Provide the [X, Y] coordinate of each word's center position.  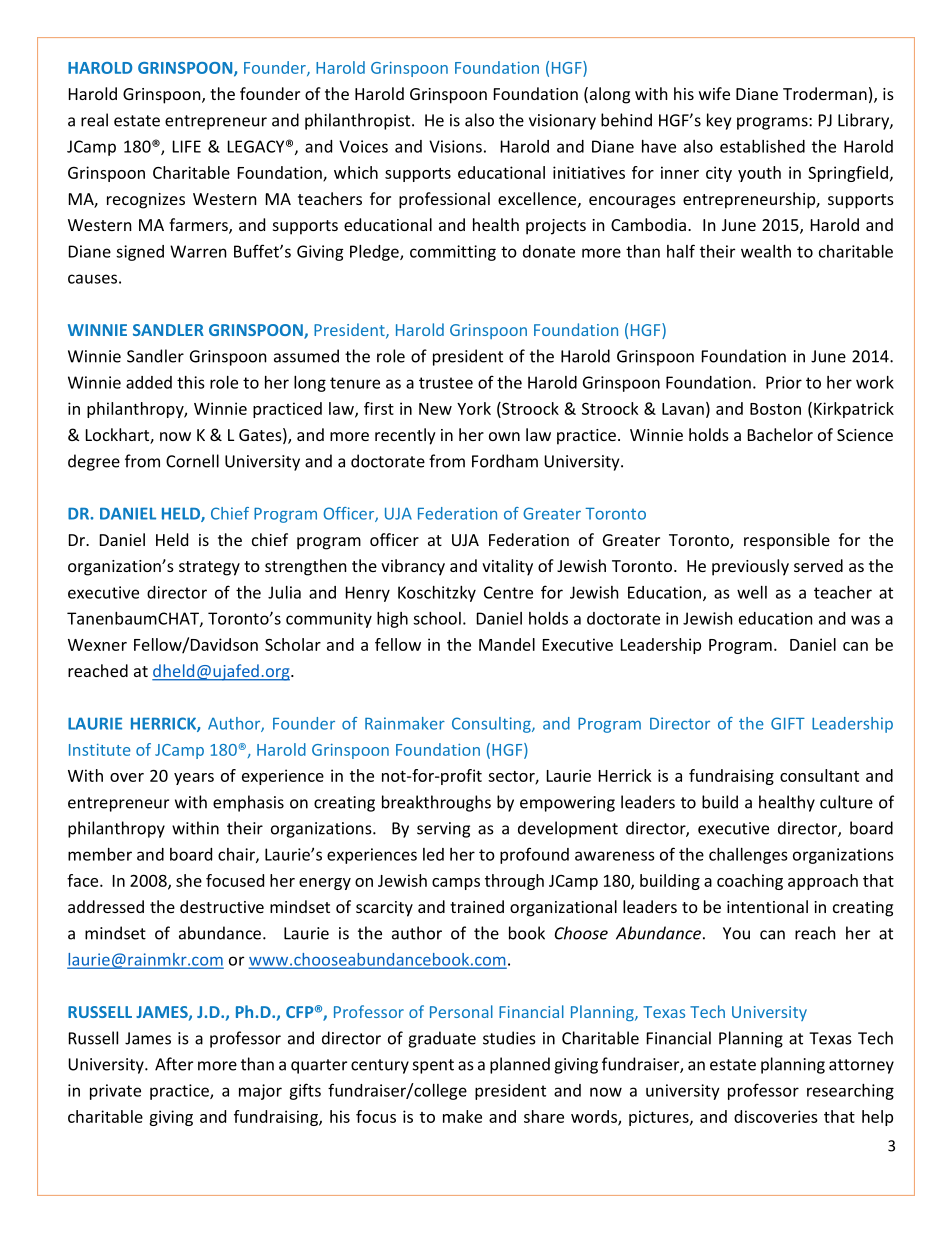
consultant [819, 775]
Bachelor [780, 434]
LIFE [187, 146]
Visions [455, 146]
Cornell [192, 461]
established [762, 146]
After [174, 1064]
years [194, 779]
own [504, 436]
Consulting [492, 725]
